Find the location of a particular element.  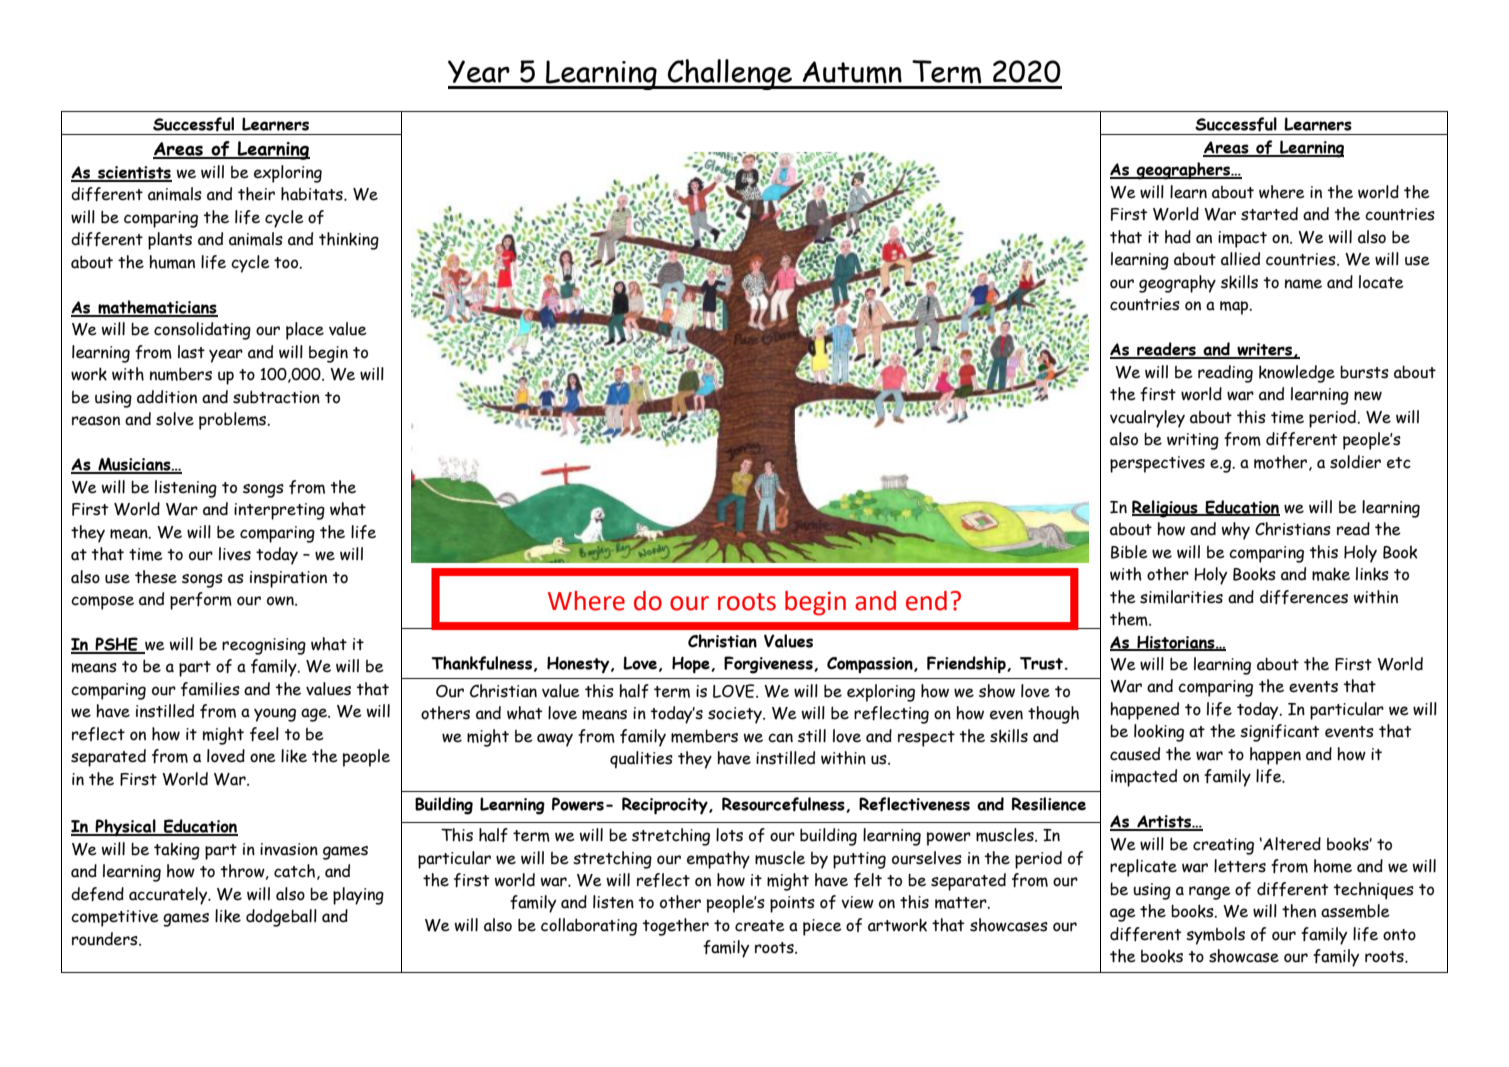

dodgeball is located at coordinates (281, 918).
